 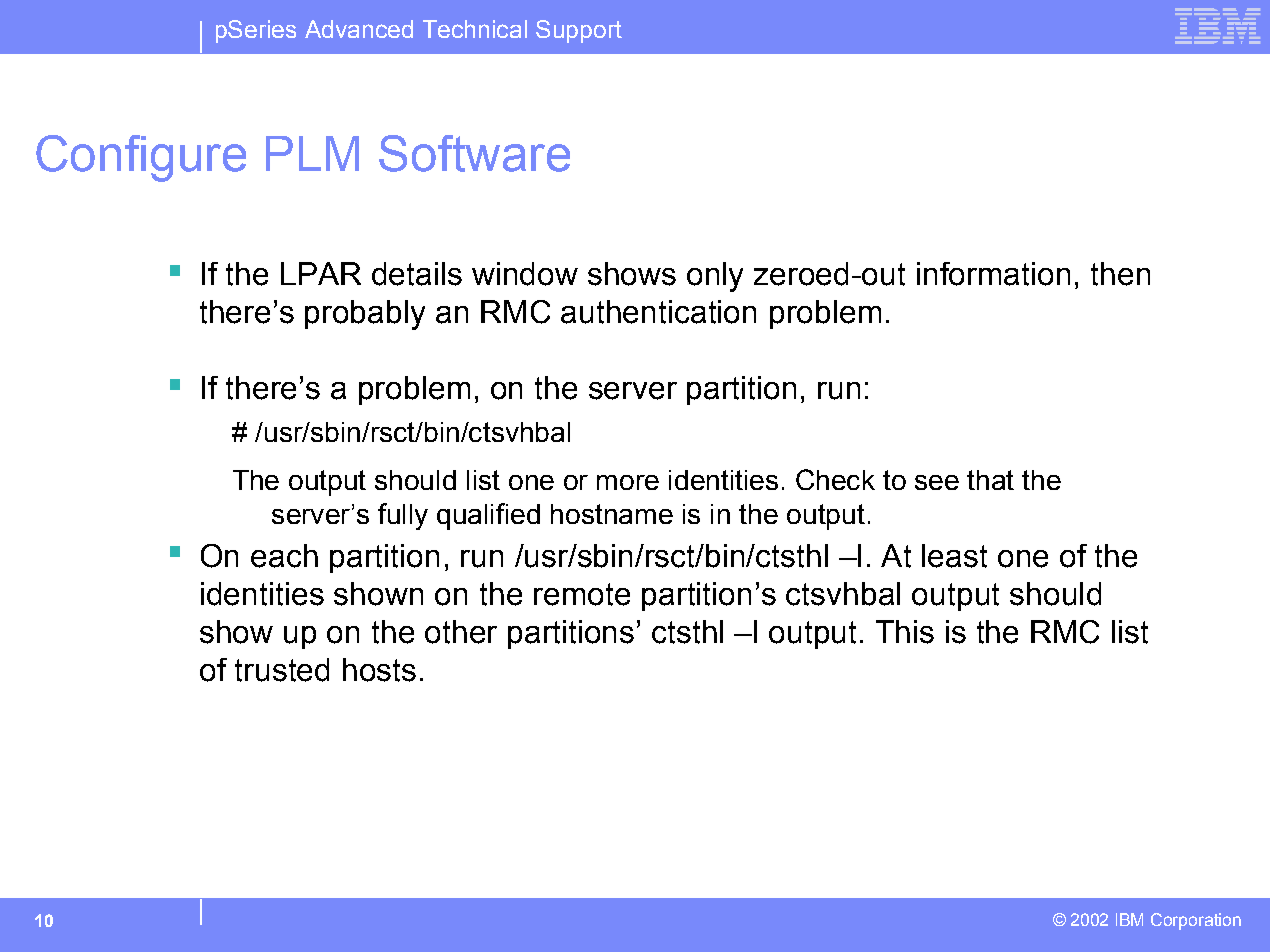 What do you see at coordinates (359, 29) in the screenshot?
I see `Advanced` at bounding box center [359, 29].
